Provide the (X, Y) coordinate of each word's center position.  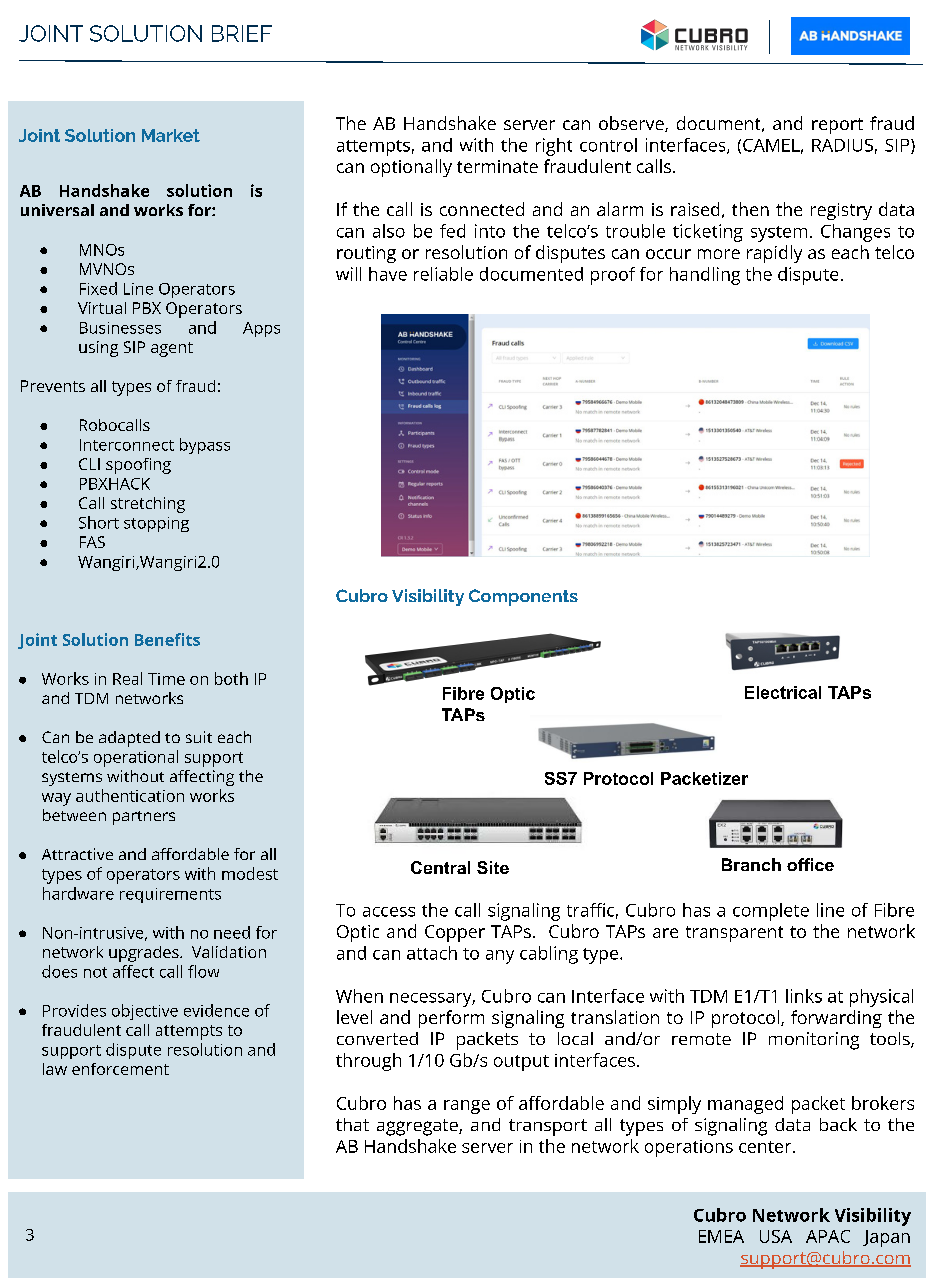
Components (523, 597)
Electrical (783, 692)
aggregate (418, 1127)
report (837, 126)
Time (166, 679)
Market (171, 135)
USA (776, 1236)
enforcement (120, 1069)
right (554, 147)
